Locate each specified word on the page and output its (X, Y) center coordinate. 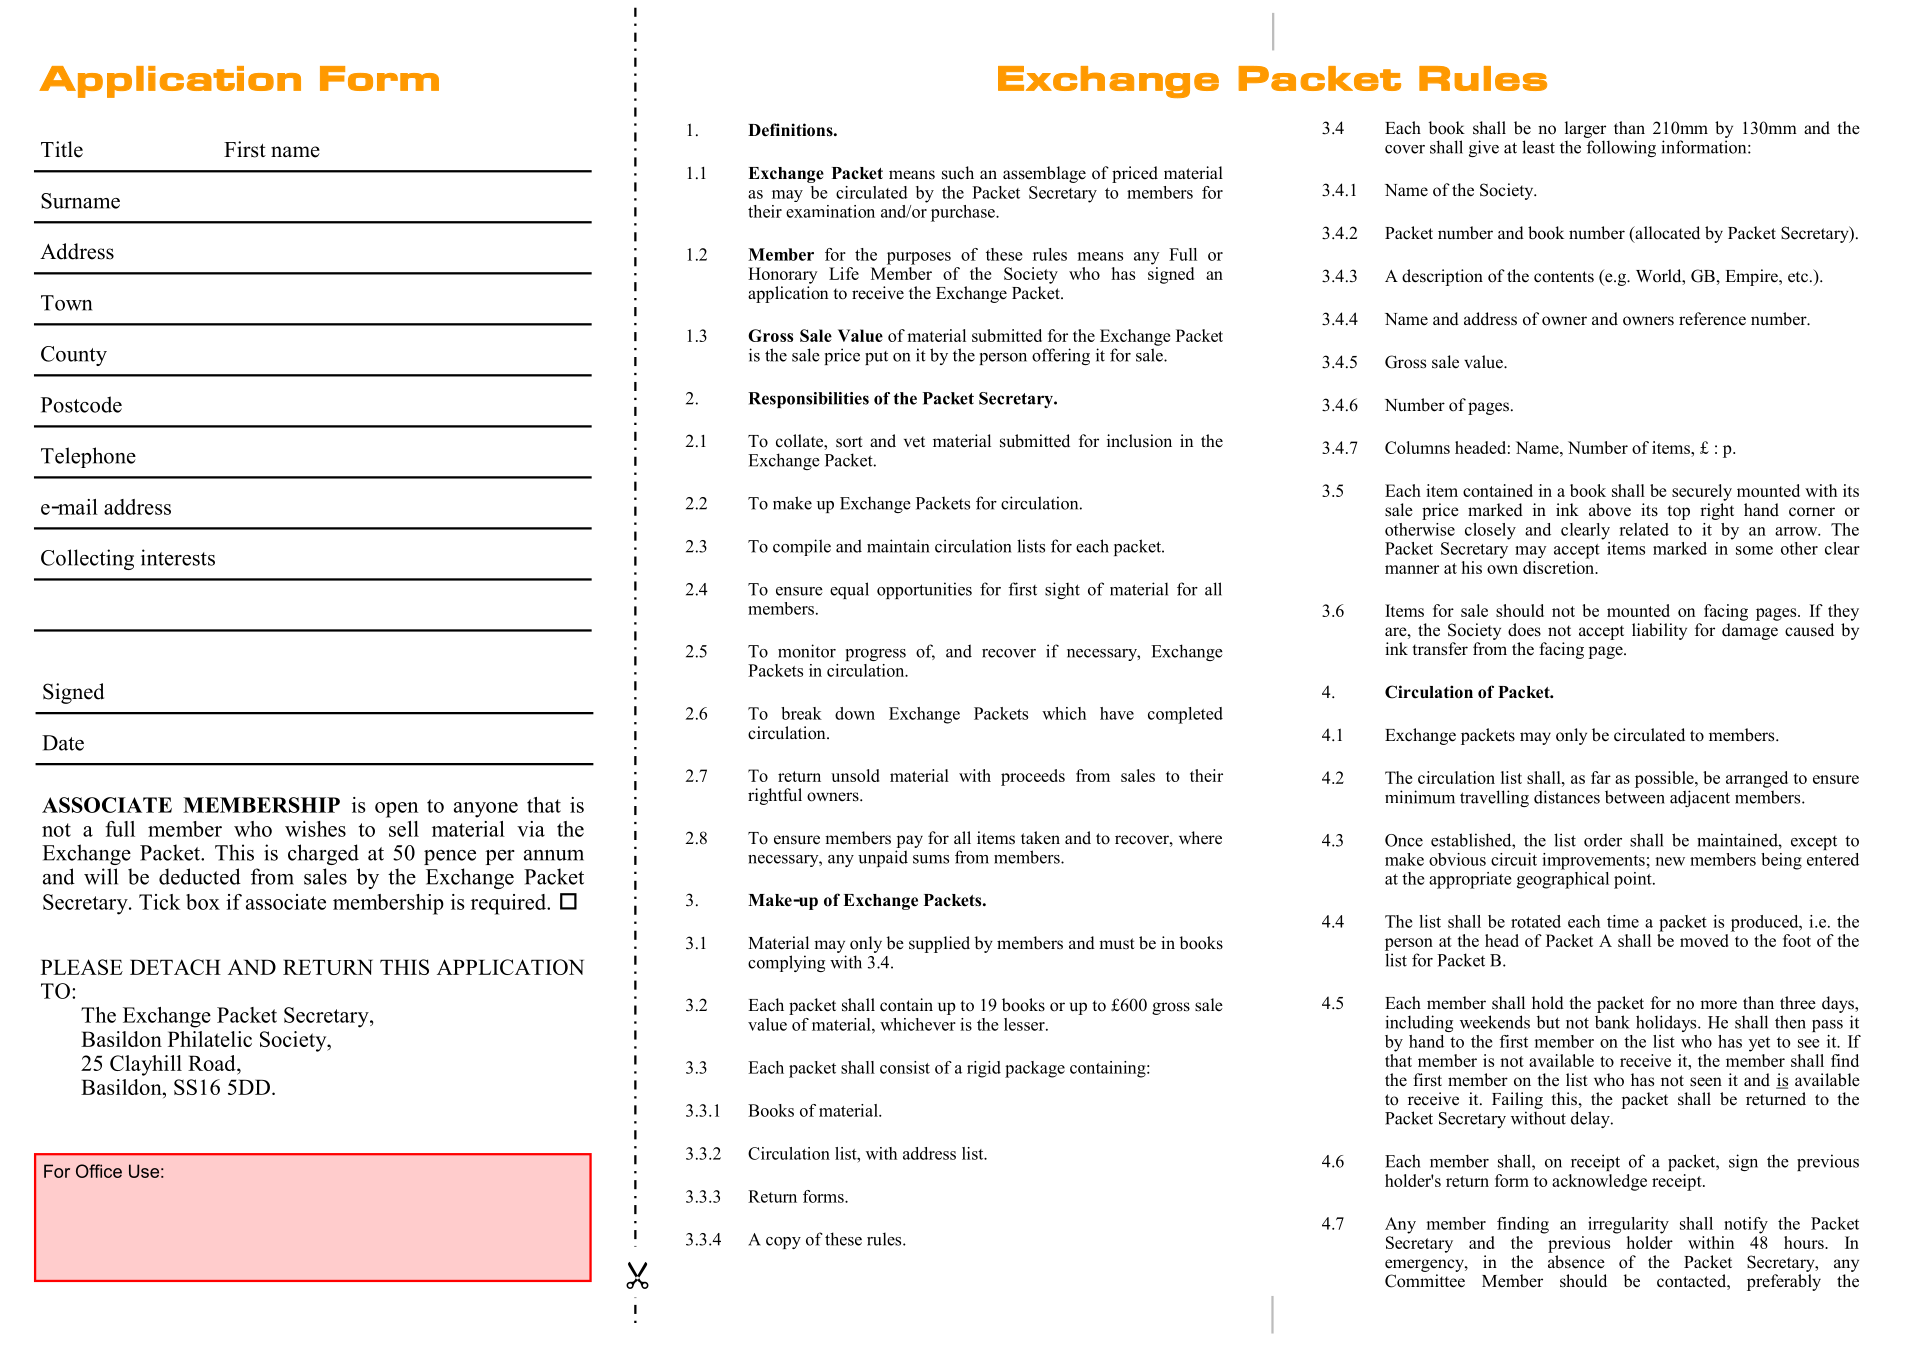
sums (931, 859)
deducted (200, 876)
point (1634, 880)
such (958, 173)
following (1621, 148)
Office (99, 1171)
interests (178, 557)
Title (62, 149)
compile (802, 547)
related (1644, 529)
